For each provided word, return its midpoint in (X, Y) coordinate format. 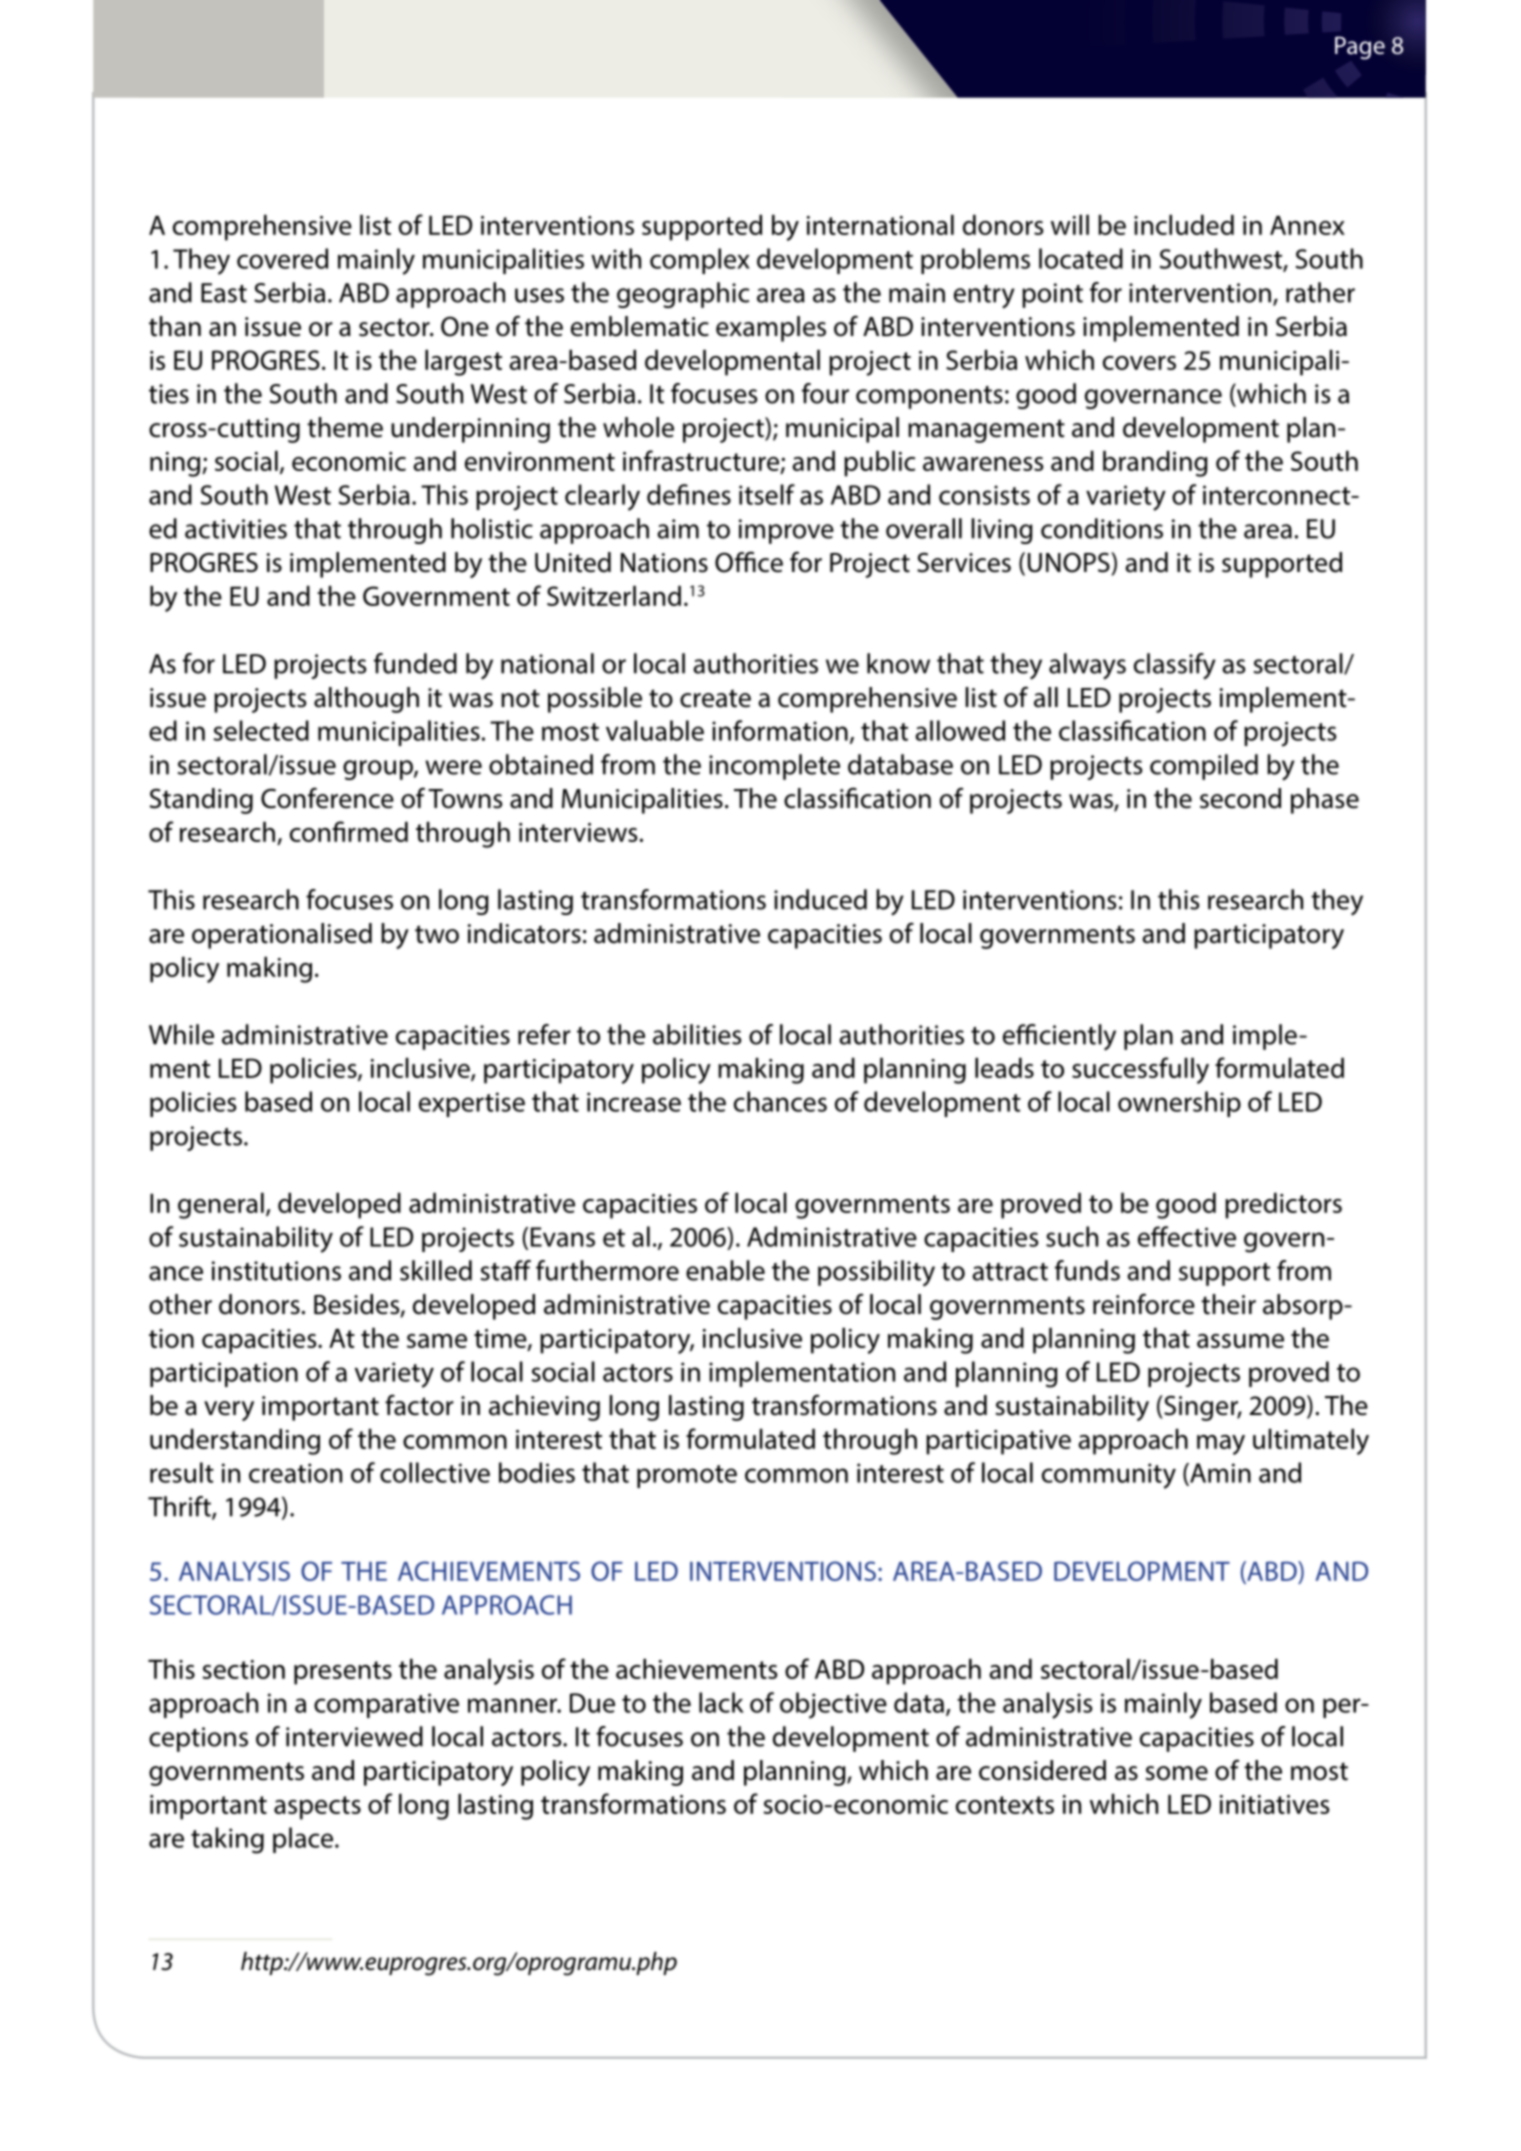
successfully (1140, 1070)
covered (282, 258)
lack (721, 1702)
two (437, 934)
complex (700, 261)
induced (820, 899)
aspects (317, 1808)
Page (1360, 48)
